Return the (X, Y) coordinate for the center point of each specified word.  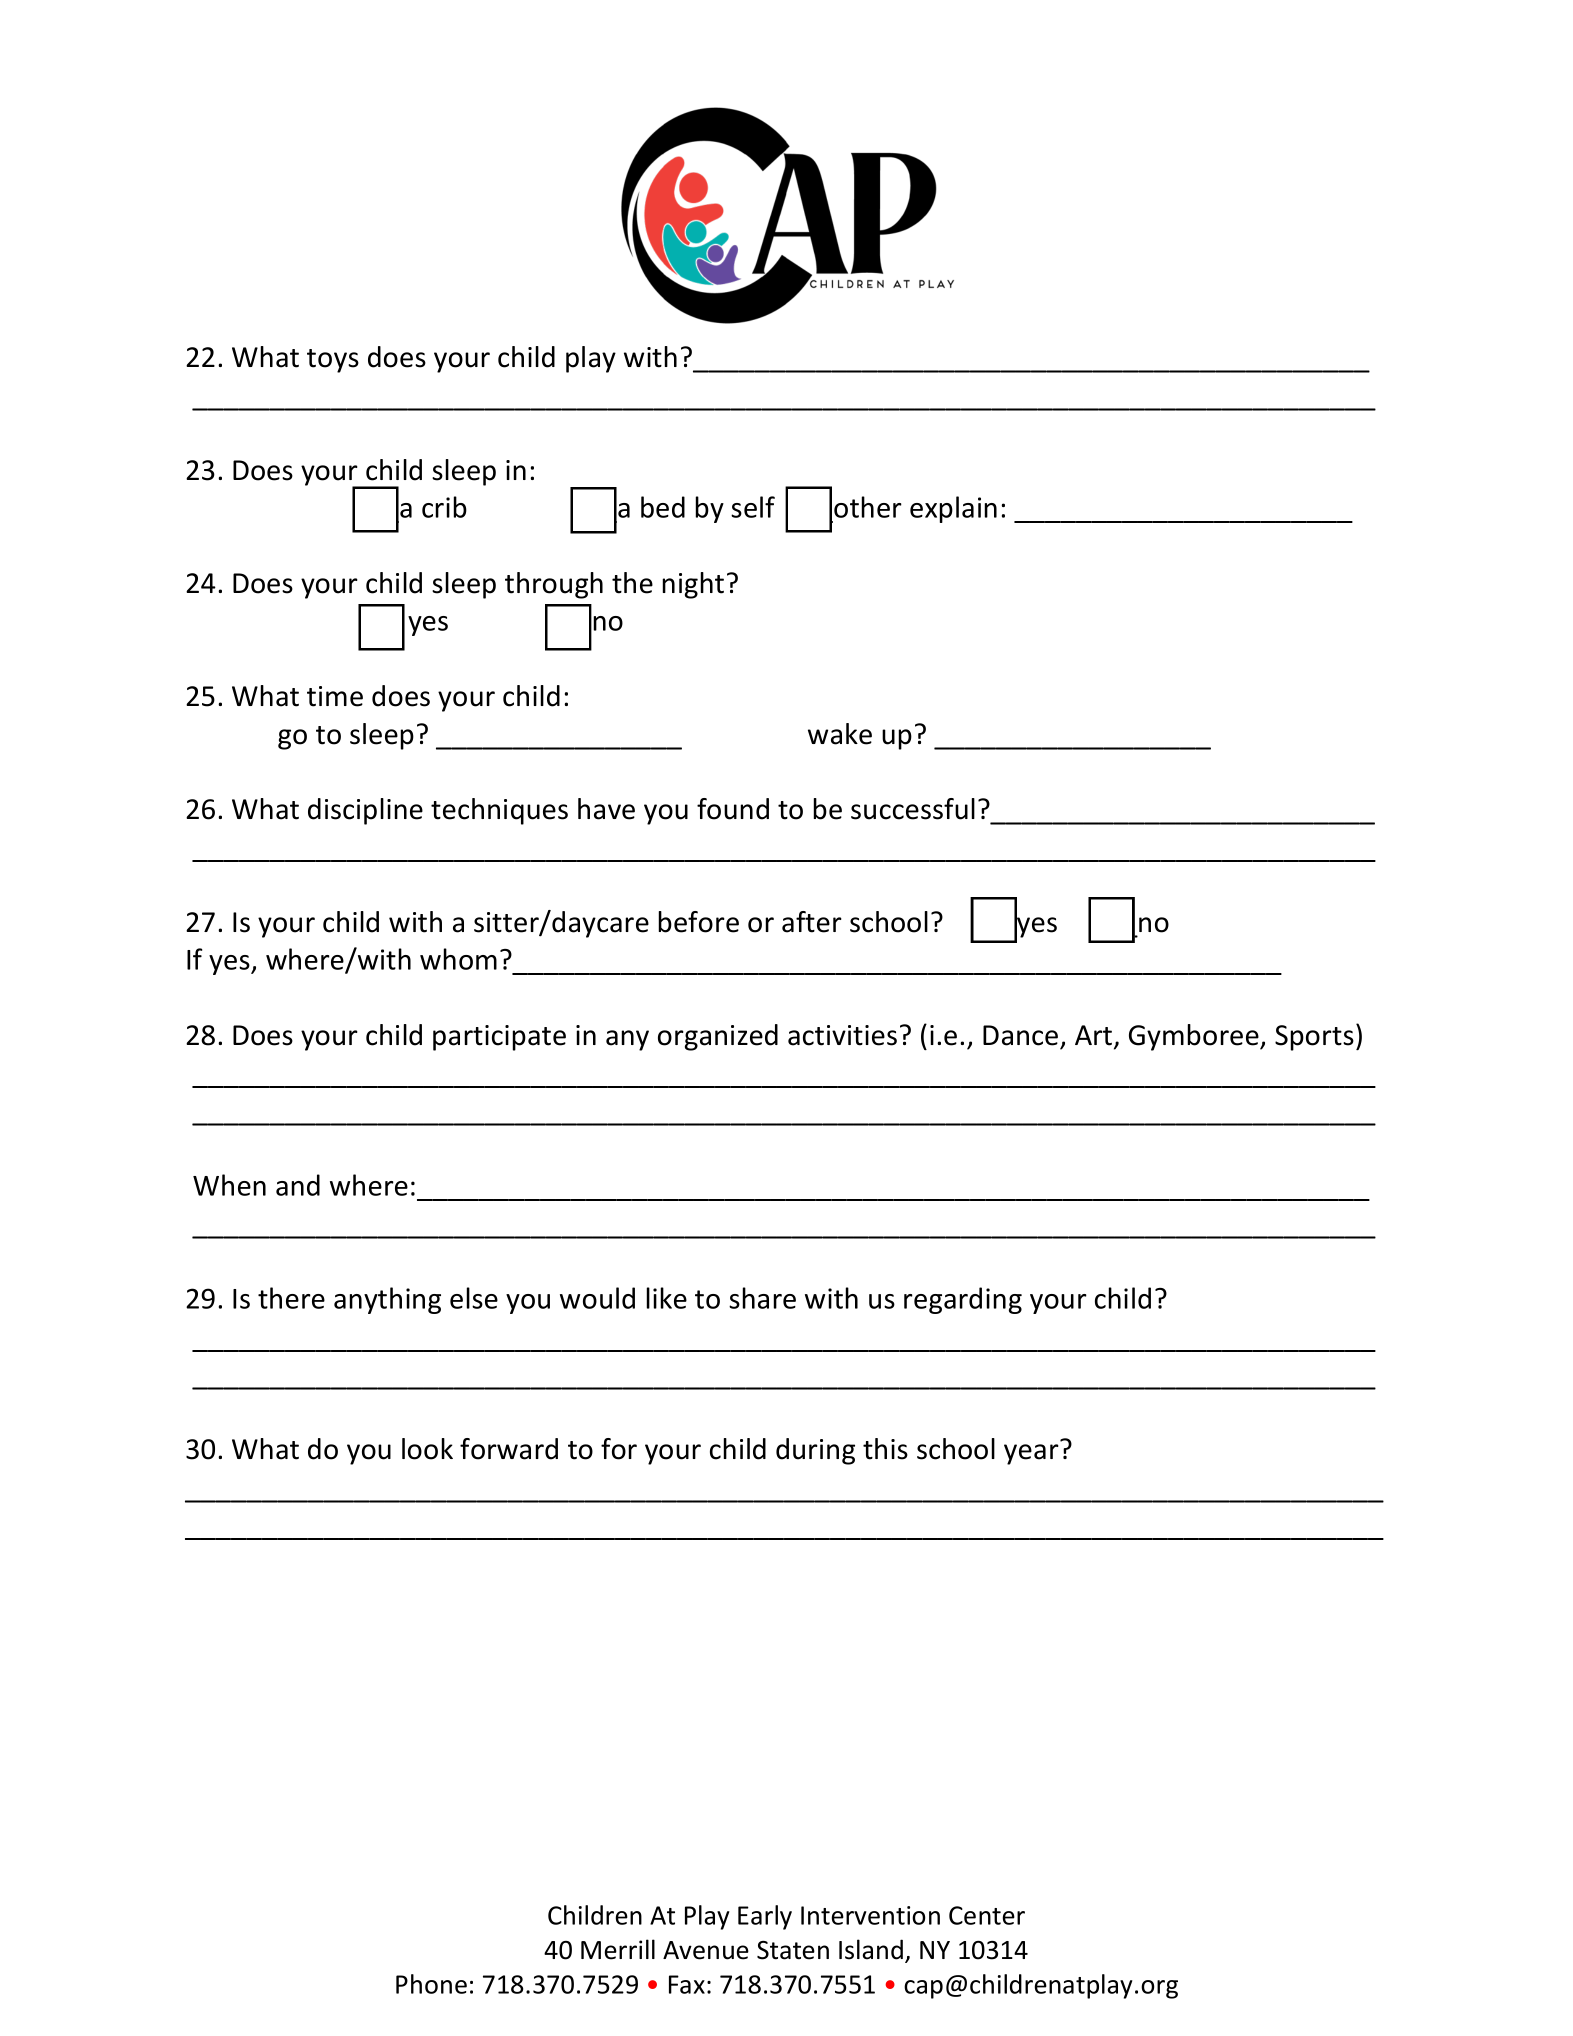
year (1031, 1454)
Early (765, 1917)
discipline (365, 811)
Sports (1314, 1038)
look (427, 1449)
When (229, 1185)
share (762, 1298)
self (753, 507)
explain (953, 509)
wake (840, 734)
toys (333, 361)
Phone (431, 1984)
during (815, 1451)
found (733, 809)
